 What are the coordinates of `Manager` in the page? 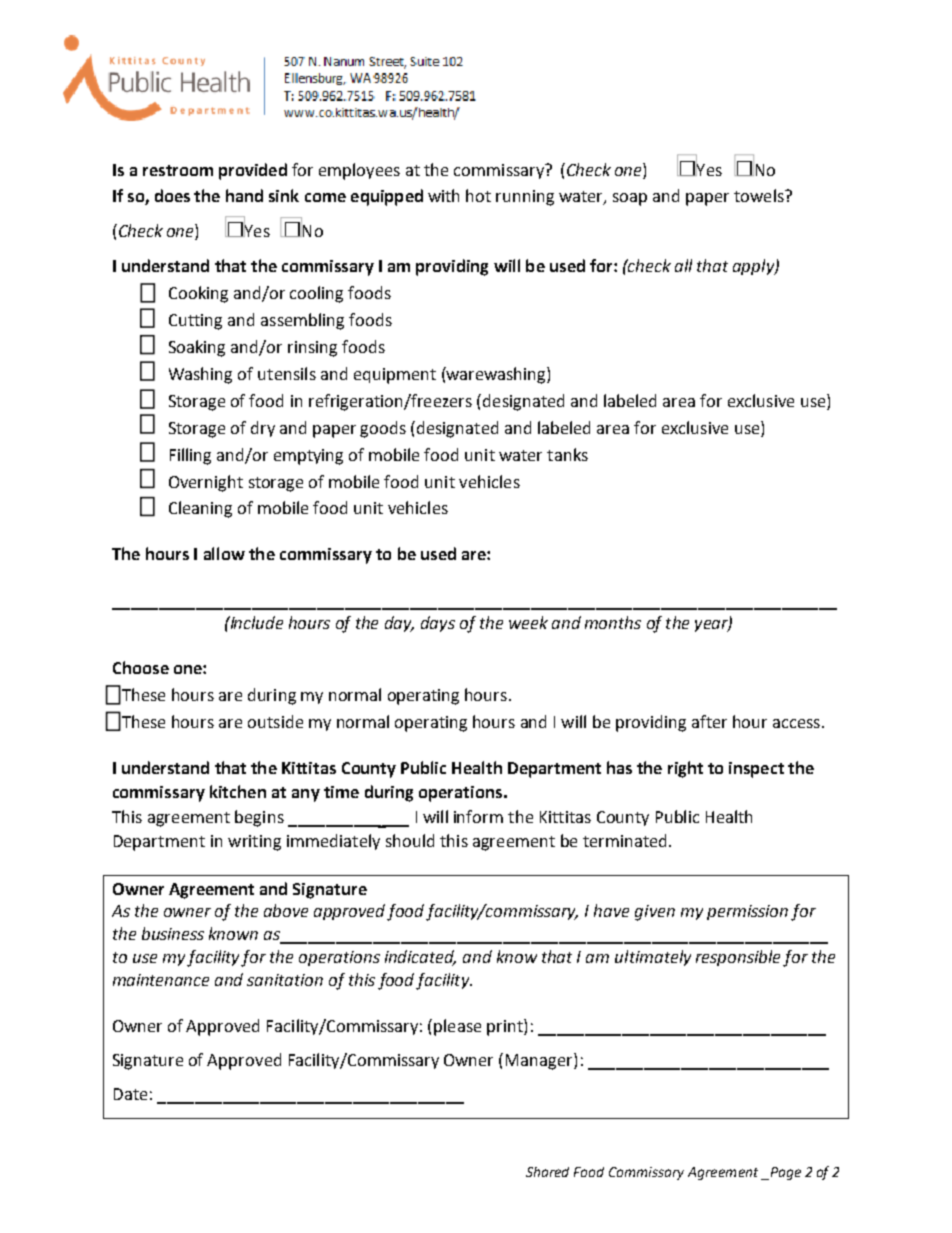 It's located at (540, 1061).
